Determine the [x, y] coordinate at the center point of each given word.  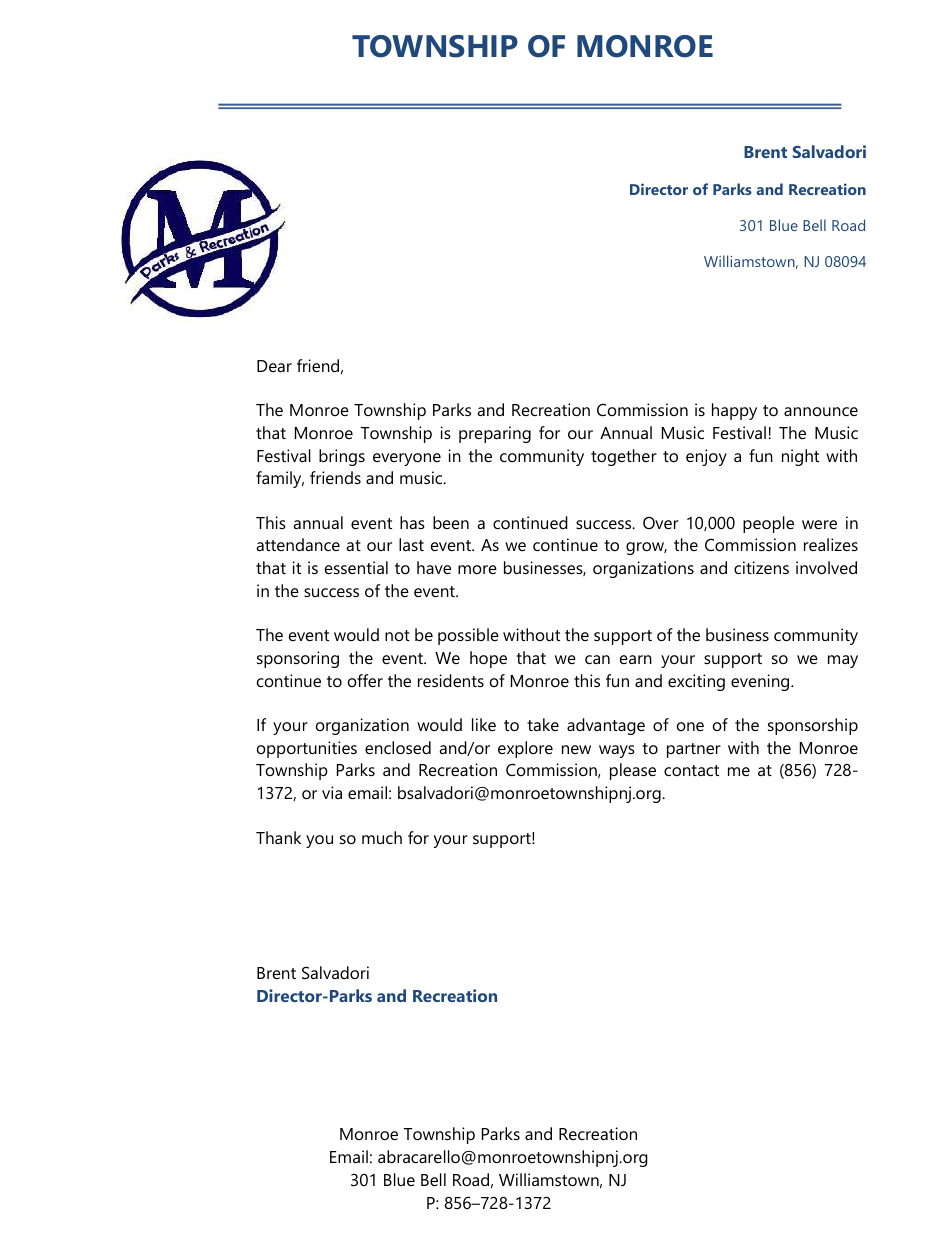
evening [761, 682]
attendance [298, 544]
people [768, 524]
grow [646, 548]
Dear [274, 366]
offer [365, 680]
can [597, 659]
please [633, 771]
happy [734, 411]
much [382, 837]
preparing [495, 434]
